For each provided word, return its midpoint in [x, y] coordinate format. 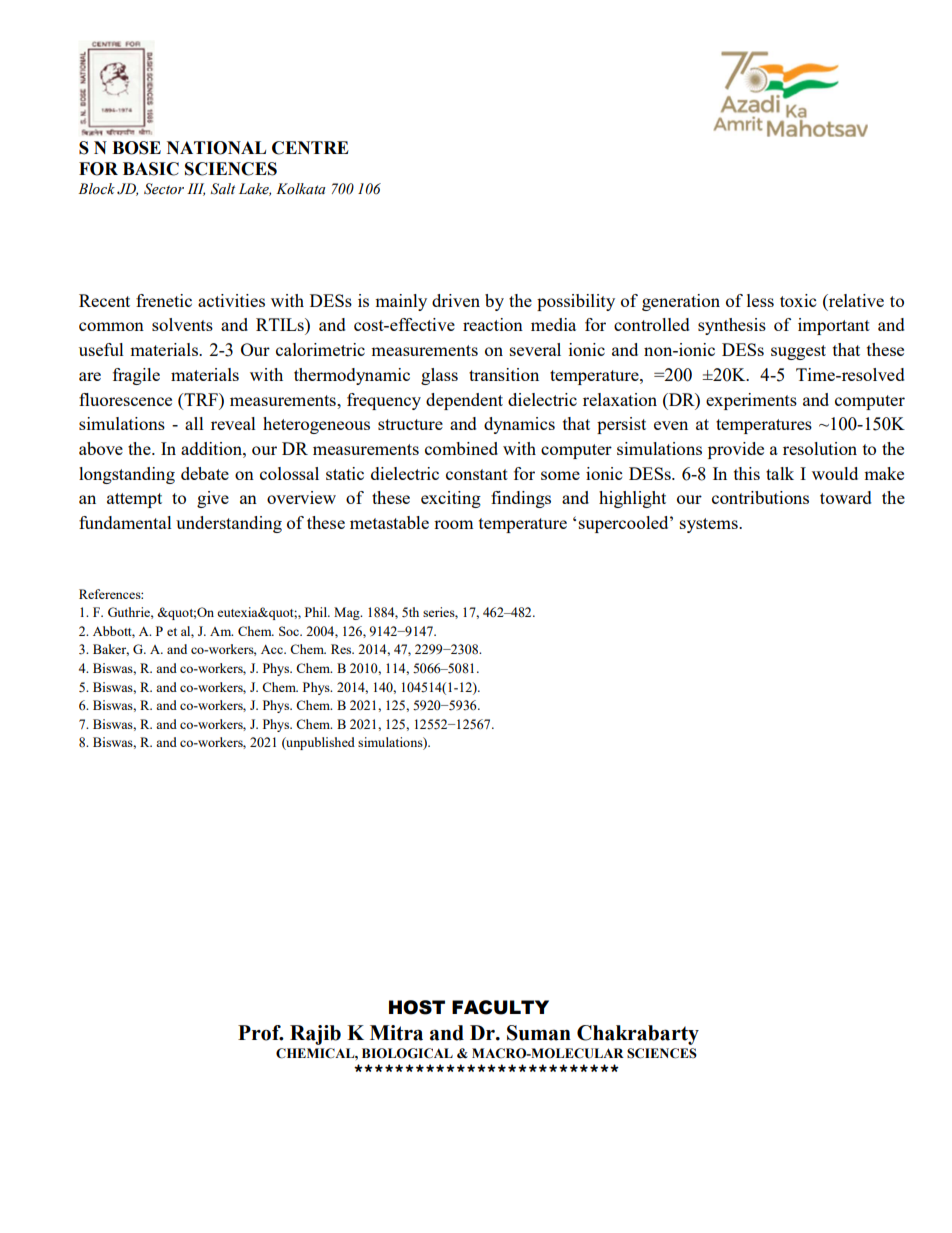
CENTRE [310, 148]
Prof [260, 1033]
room [453, 524]
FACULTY [500, 1007]
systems [710, 525]
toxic [798, 300]
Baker [111, 650]
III [196, 189]
